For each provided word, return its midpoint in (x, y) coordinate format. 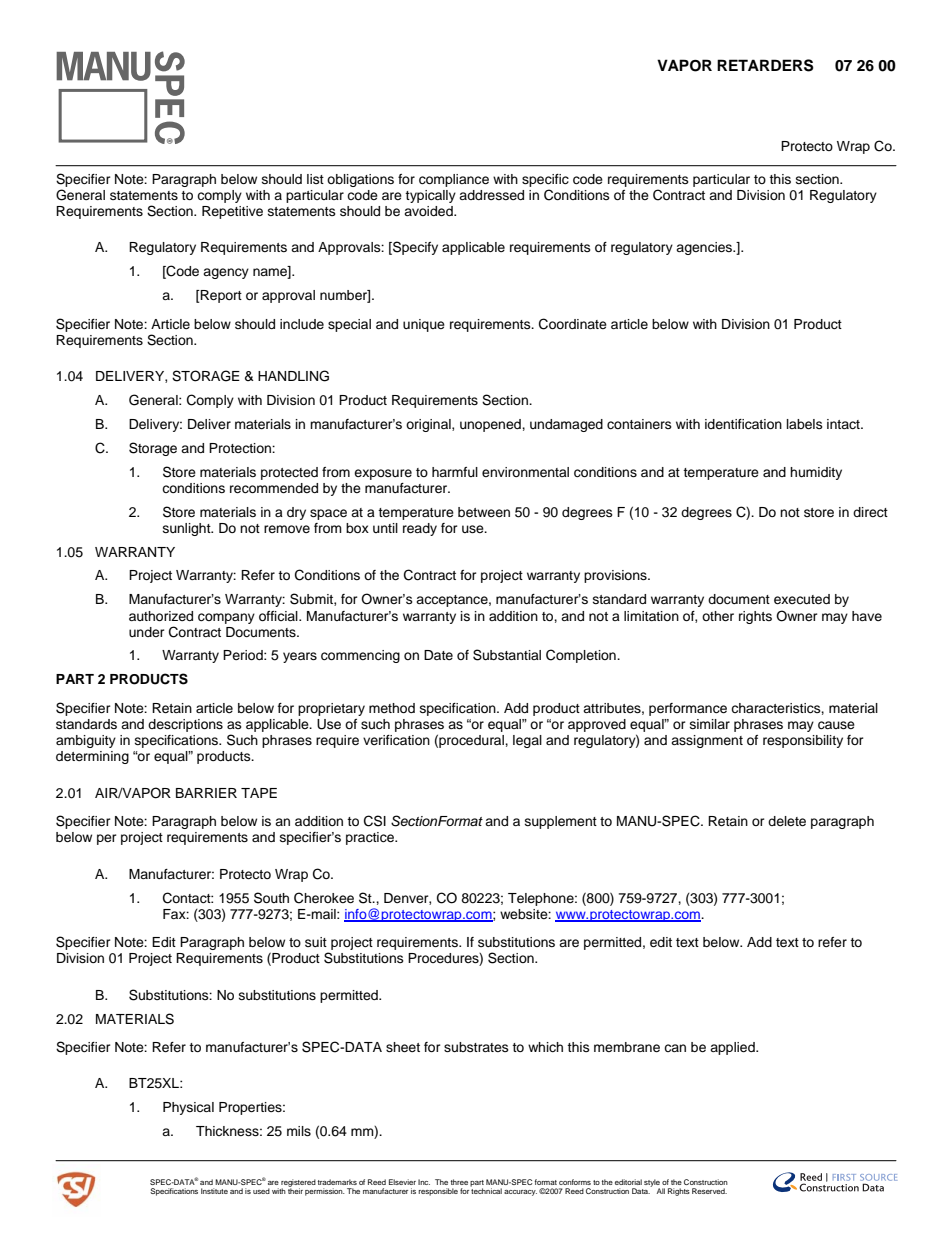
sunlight (188, 529)
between (484, 512)
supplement (561, 822)
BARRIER (206, 793)
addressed (491, 195)
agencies (705, 248)
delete (787, 821)
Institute (214, 1191)
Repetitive (232, 212)
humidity (816, 473)
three (459, 1182)
